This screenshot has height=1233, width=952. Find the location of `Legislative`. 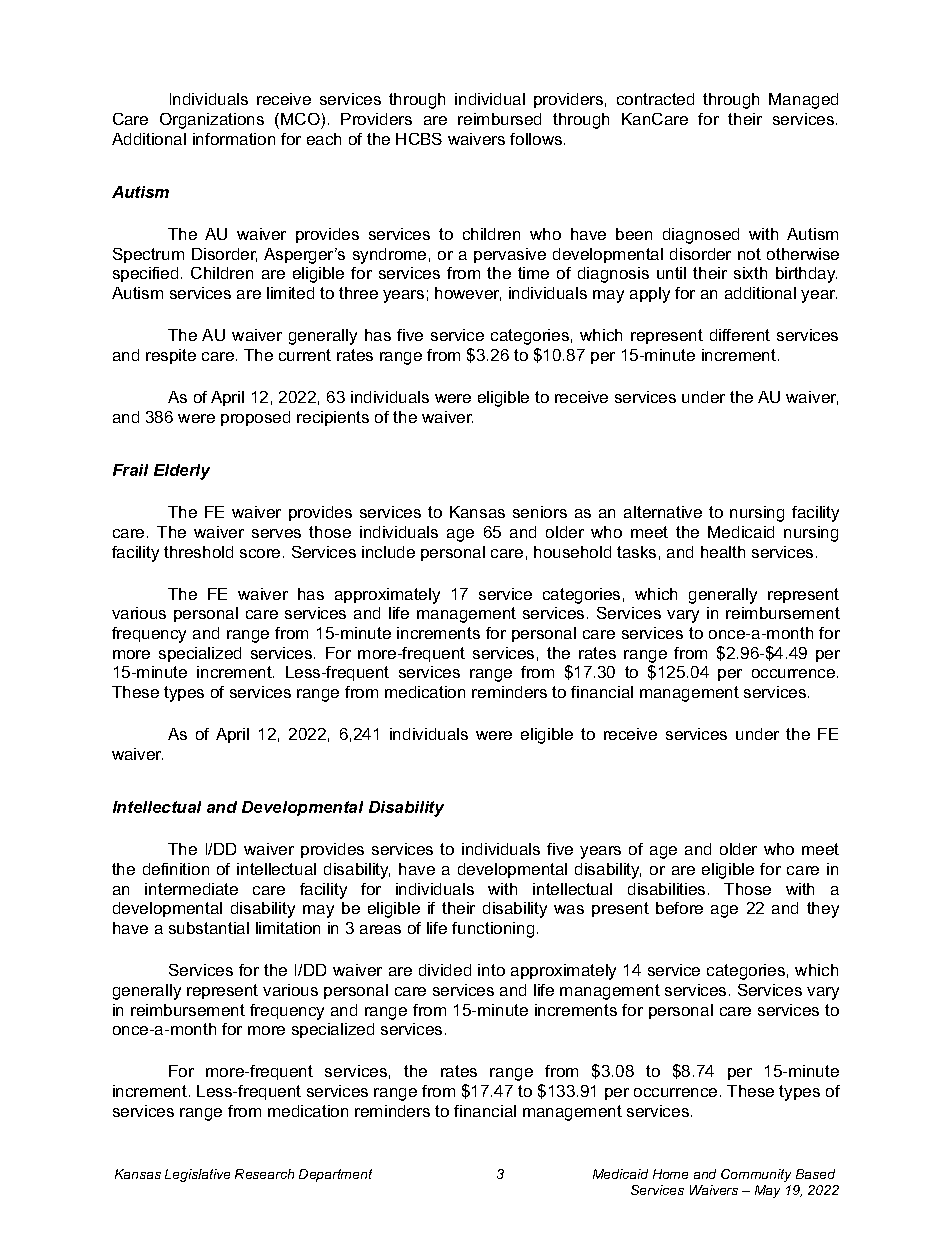

Legislative is located at coordinates (197, 1175).
